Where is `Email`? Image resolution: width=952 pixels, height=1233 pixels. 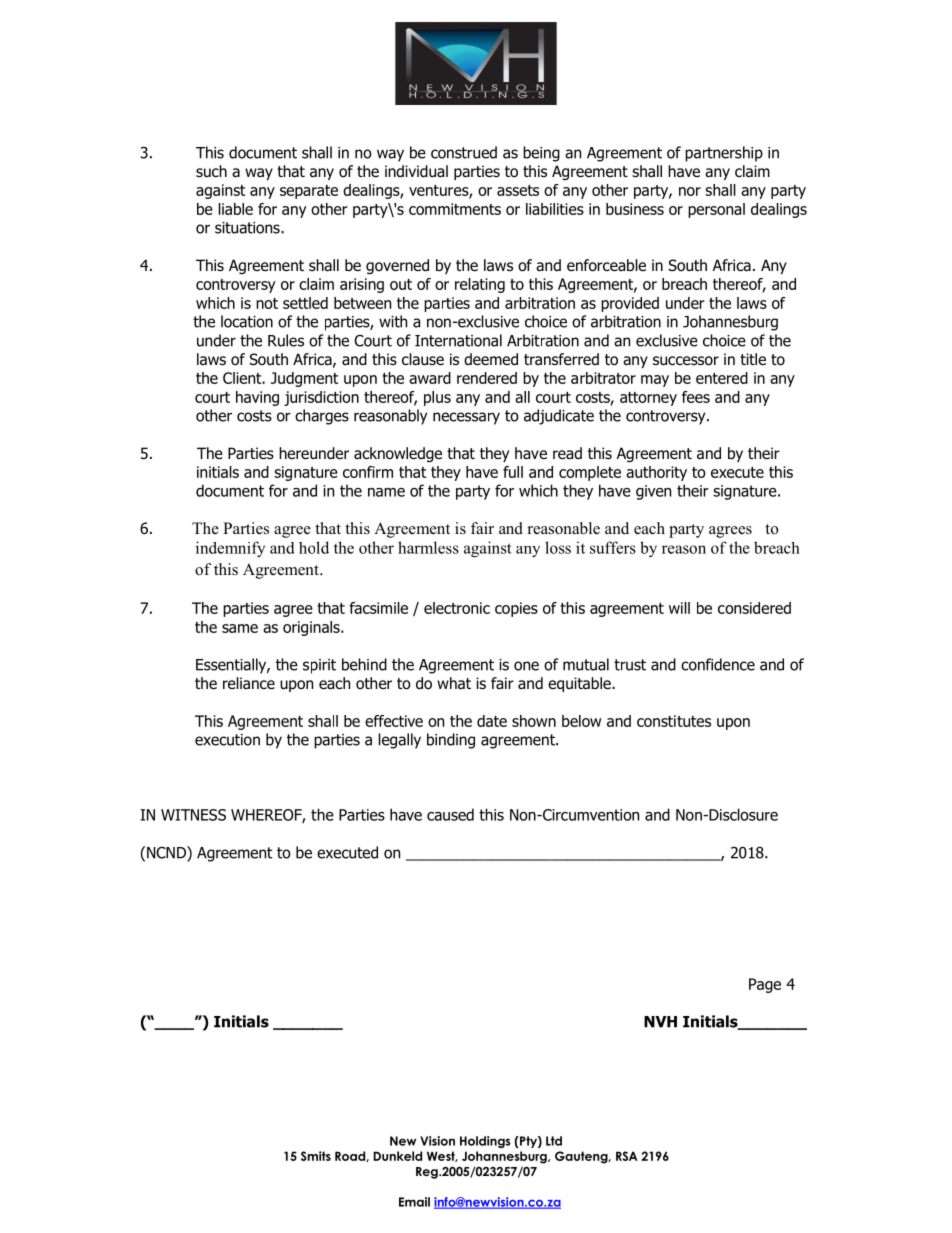
Email is located at coordinates (414, 1202).
